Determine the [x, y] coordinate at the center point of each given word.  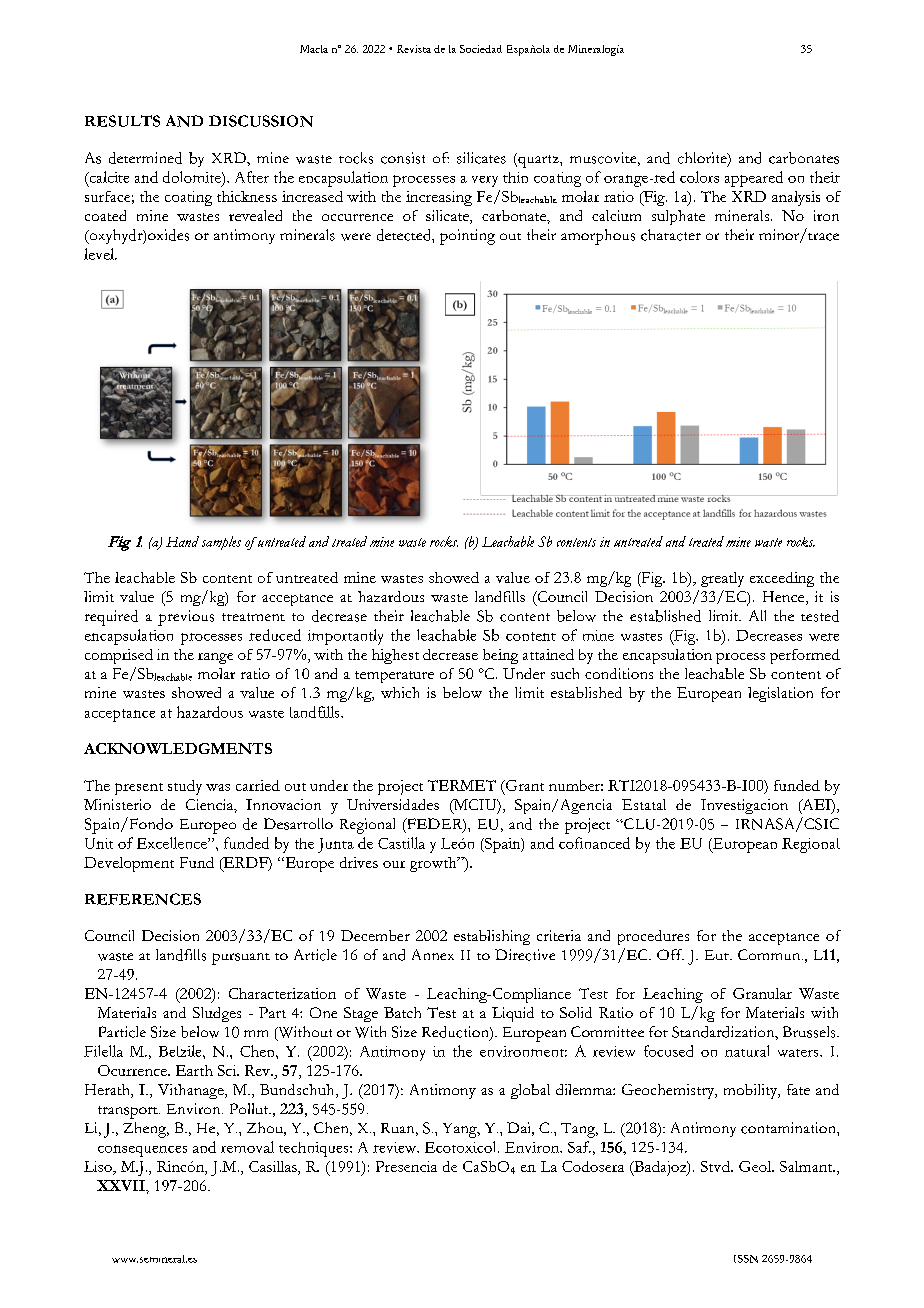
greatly [722, 579]
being [500, 656]
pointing [467, 237]
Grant [523, 786]
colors [699, 177]
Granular [762, 993]
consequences [142, 1151]
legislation [780, 694]
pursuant [241, 959]
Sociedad [481, 49]
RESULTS [122, 121]
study [185, 787]
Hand [182, 541]
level [100, 254]
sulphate [678, 217]
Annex [433, 954]
